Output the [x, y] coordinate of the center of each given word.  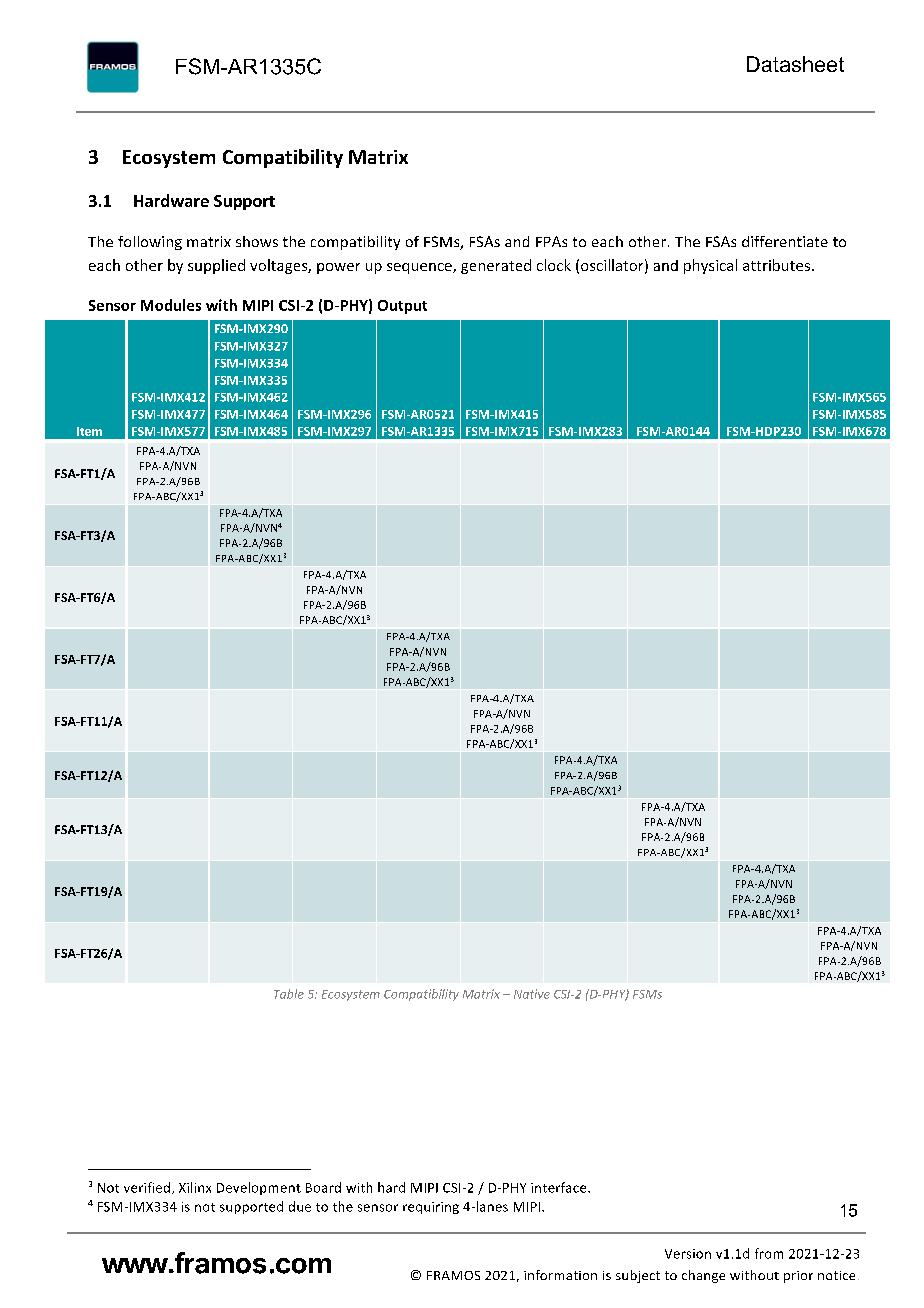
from [769, 1253]
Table [289, 994]
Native [532, 994]
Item [89, 431]
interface [560, 1187]
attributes [776, 265]
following [150, 243]
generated [496, 266]
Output [402, 307]
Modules [171, 305]
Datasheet [795, 64]
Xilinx [195, 1187]
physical [710, 266]
